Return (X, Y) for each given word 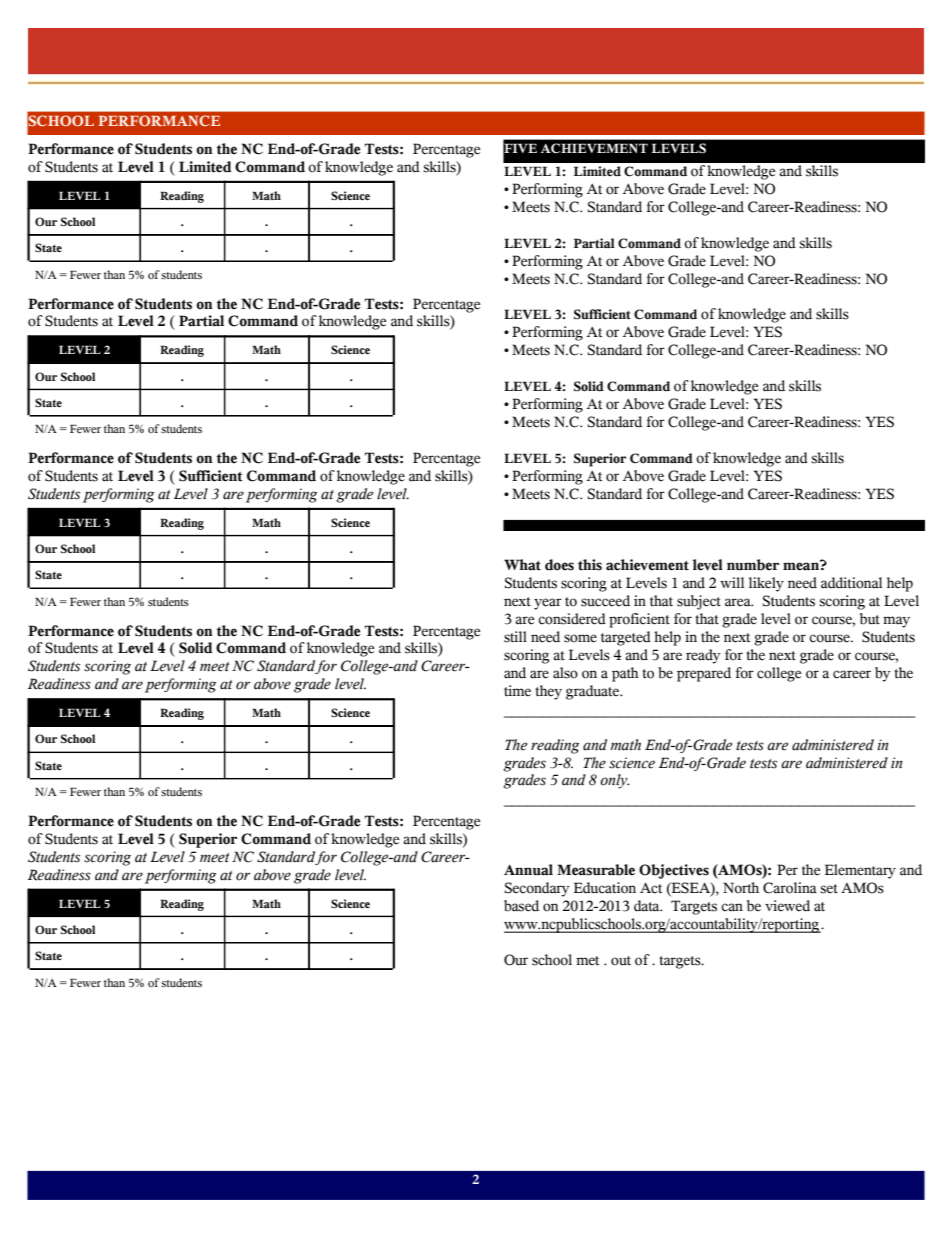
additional (851, 583)
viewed (787, 906)
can (732, 907)
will (732, 582)
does (559, 565)
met (587, 961)
